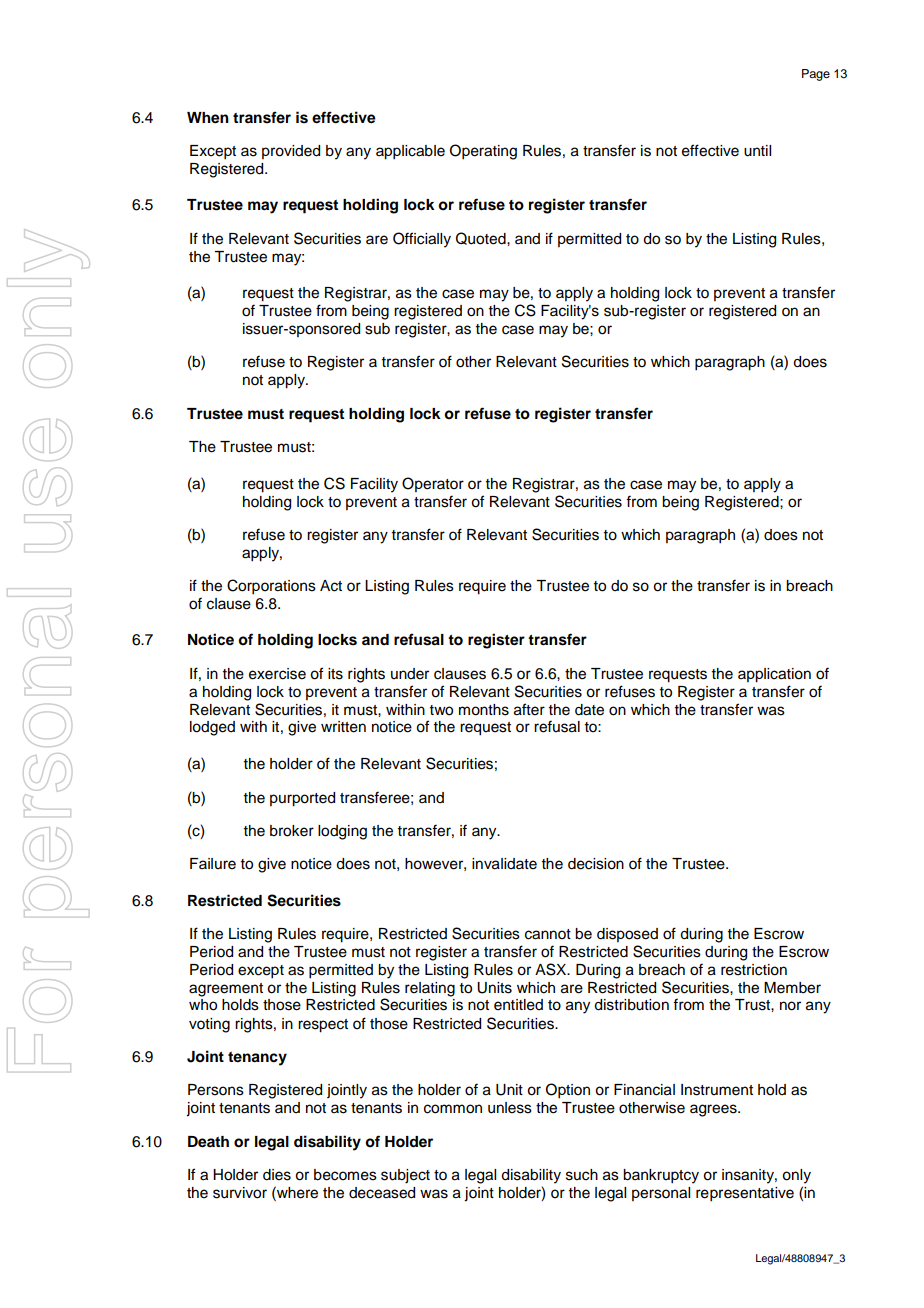 The height and width of the screenshot is (1308, 924). What do you see at coordinates (754, 970) in the screenshot?
I see `restriction` at bounding box center [754, 970].
